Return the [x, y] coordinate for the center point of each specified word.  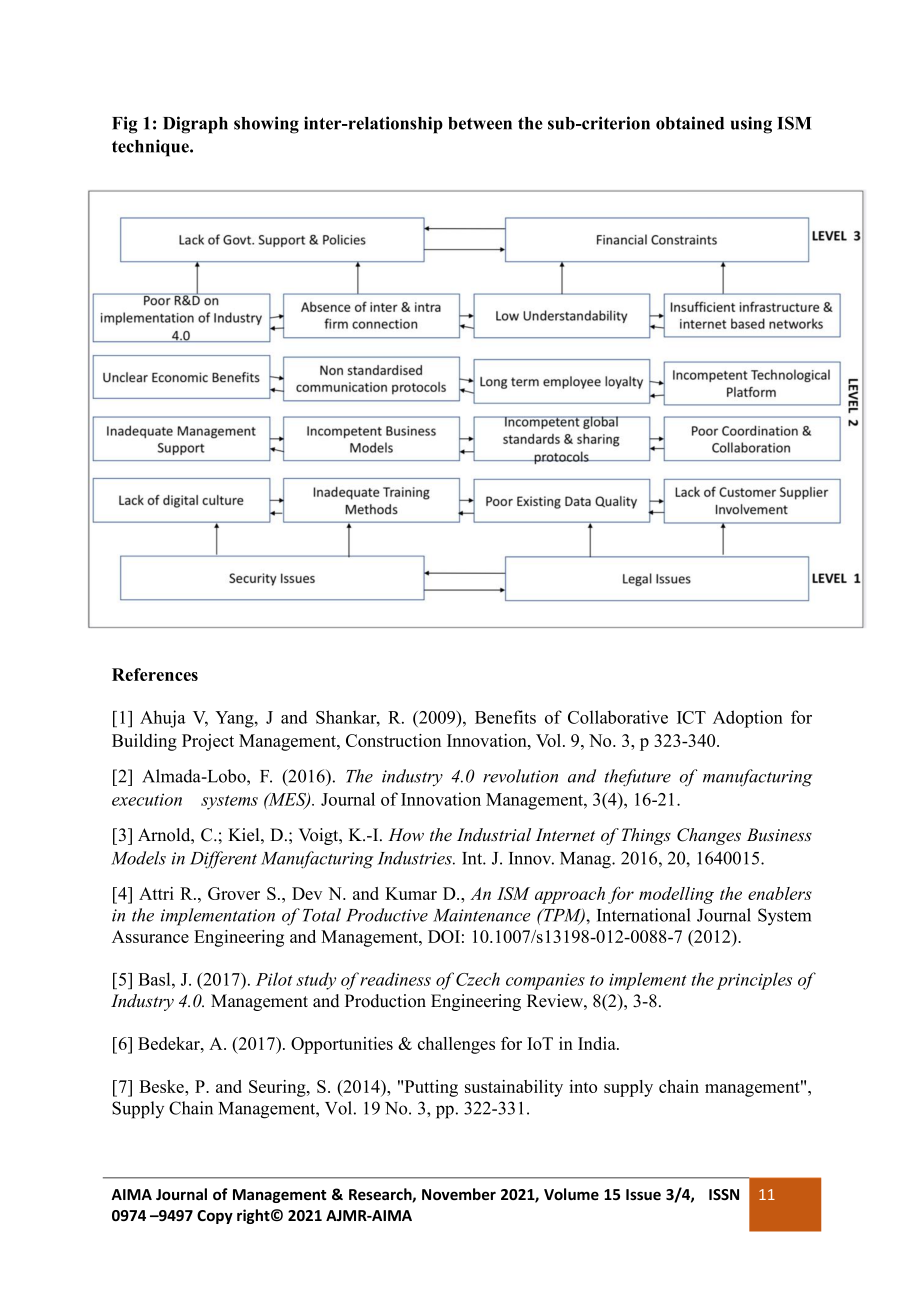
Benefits [505, 717]
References [155, 674]
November [459, 1194]
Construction [393, 740]
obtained [690, 123]
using [751, 125]
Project [208, 742]
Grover [234, 893]
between [480, 123]
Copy [215, 1217]
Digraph [195, 125]
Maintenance [482, 915]
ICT [691, 717]
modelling [676, 895]
